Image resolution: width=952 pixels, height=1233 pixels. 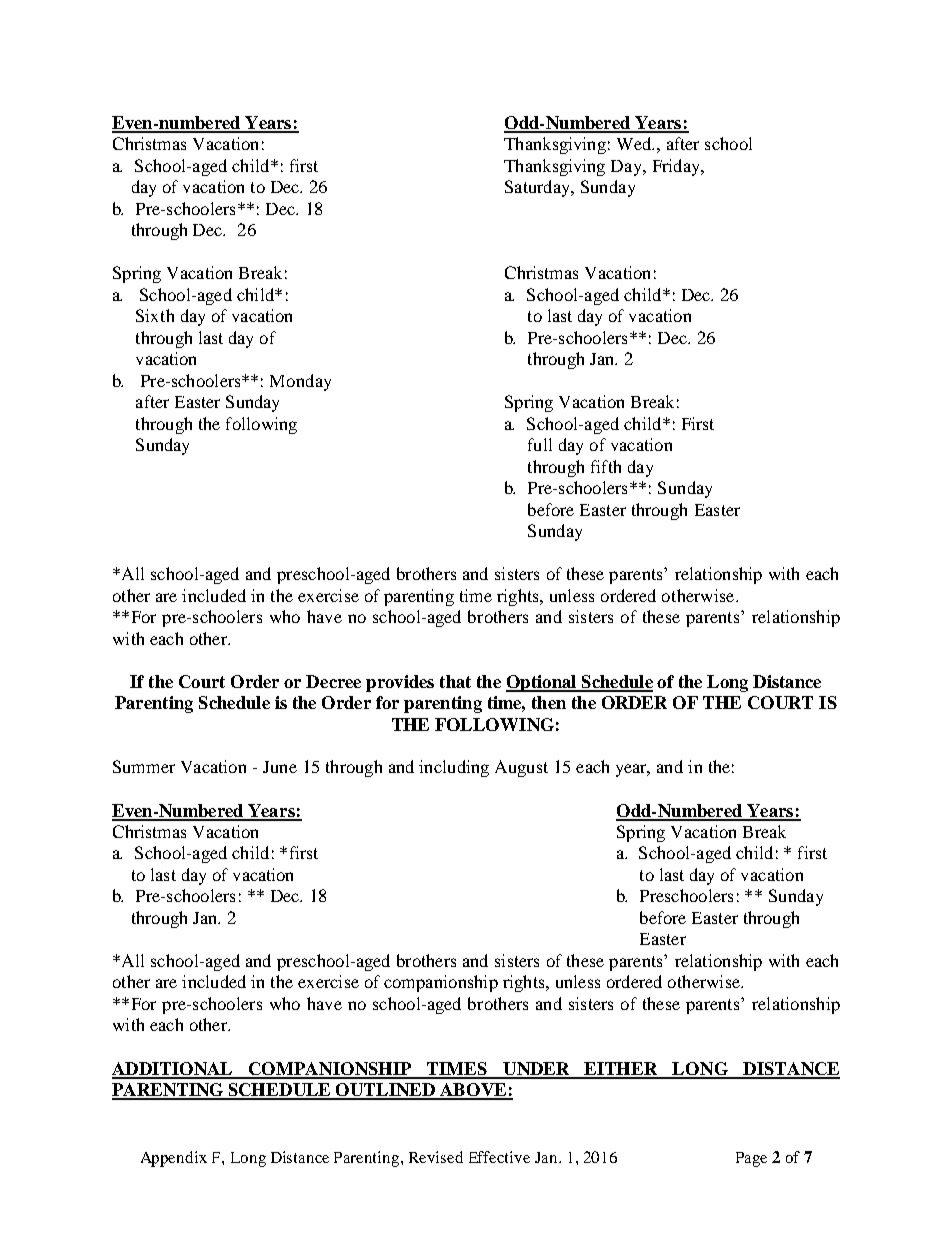 I want to click on fifth, so click(x=606, y=466).
